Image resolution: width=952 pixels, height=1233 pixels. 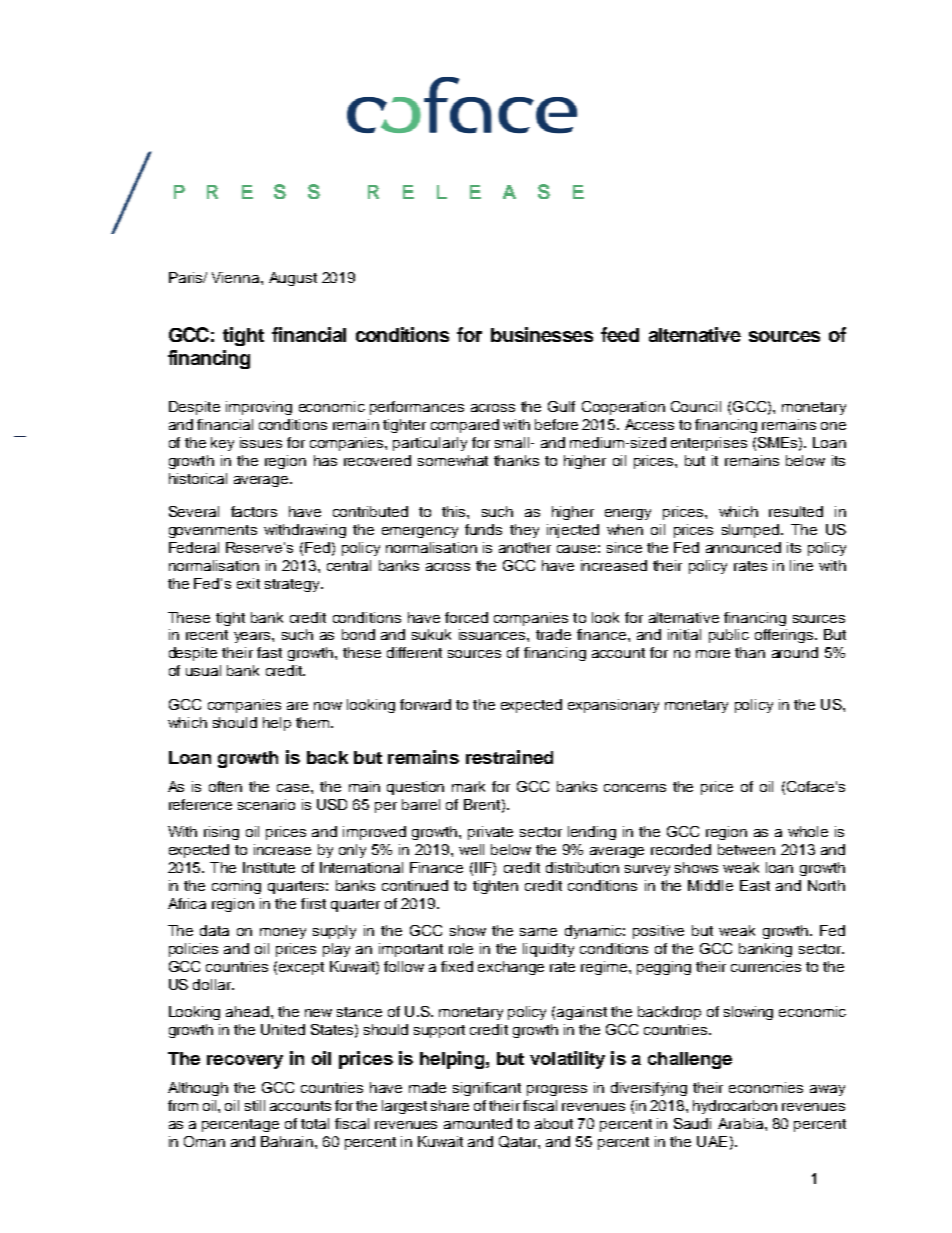 What do you see at coordinates (478, 1123) in the screenshot?
I see `amounted` at bounding box center [478, 1123].
